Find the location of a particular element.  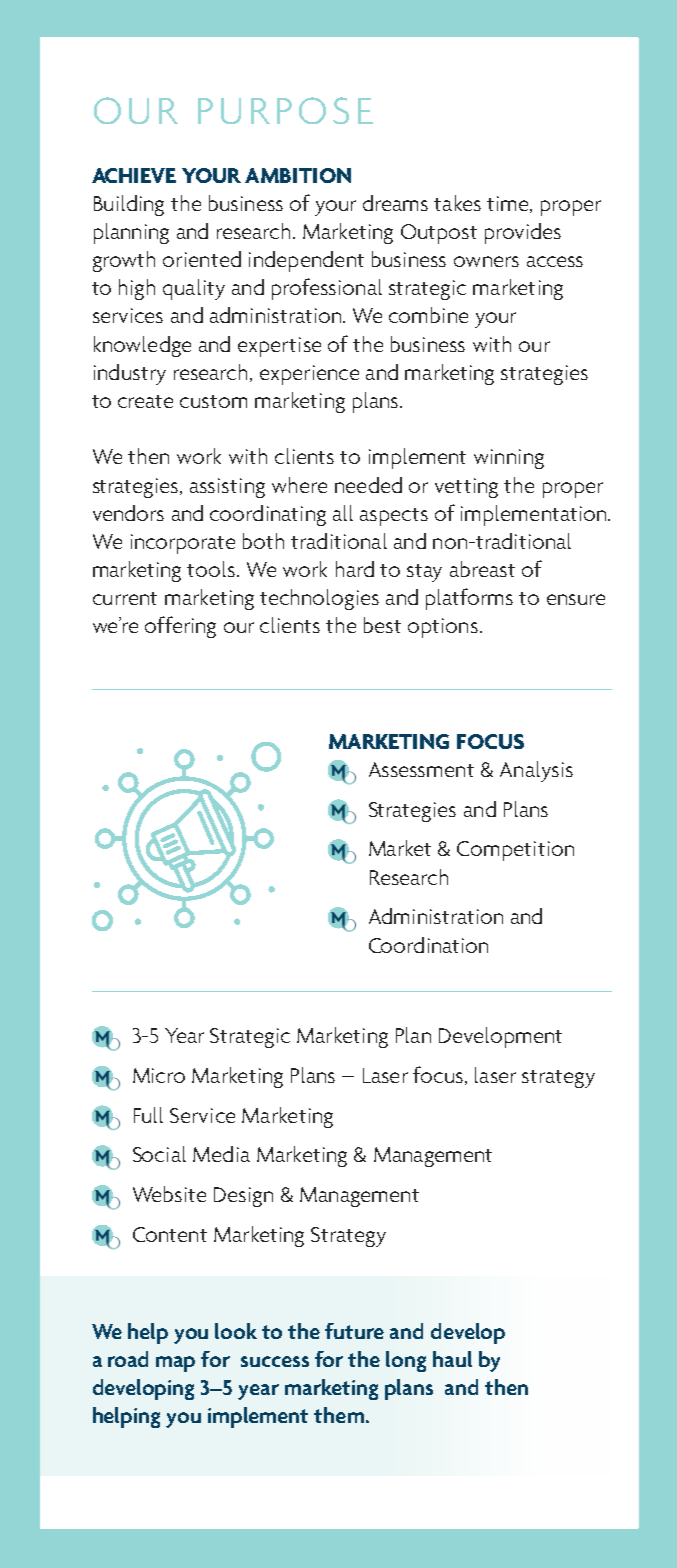

provides is located at coordinates (523, 233).
